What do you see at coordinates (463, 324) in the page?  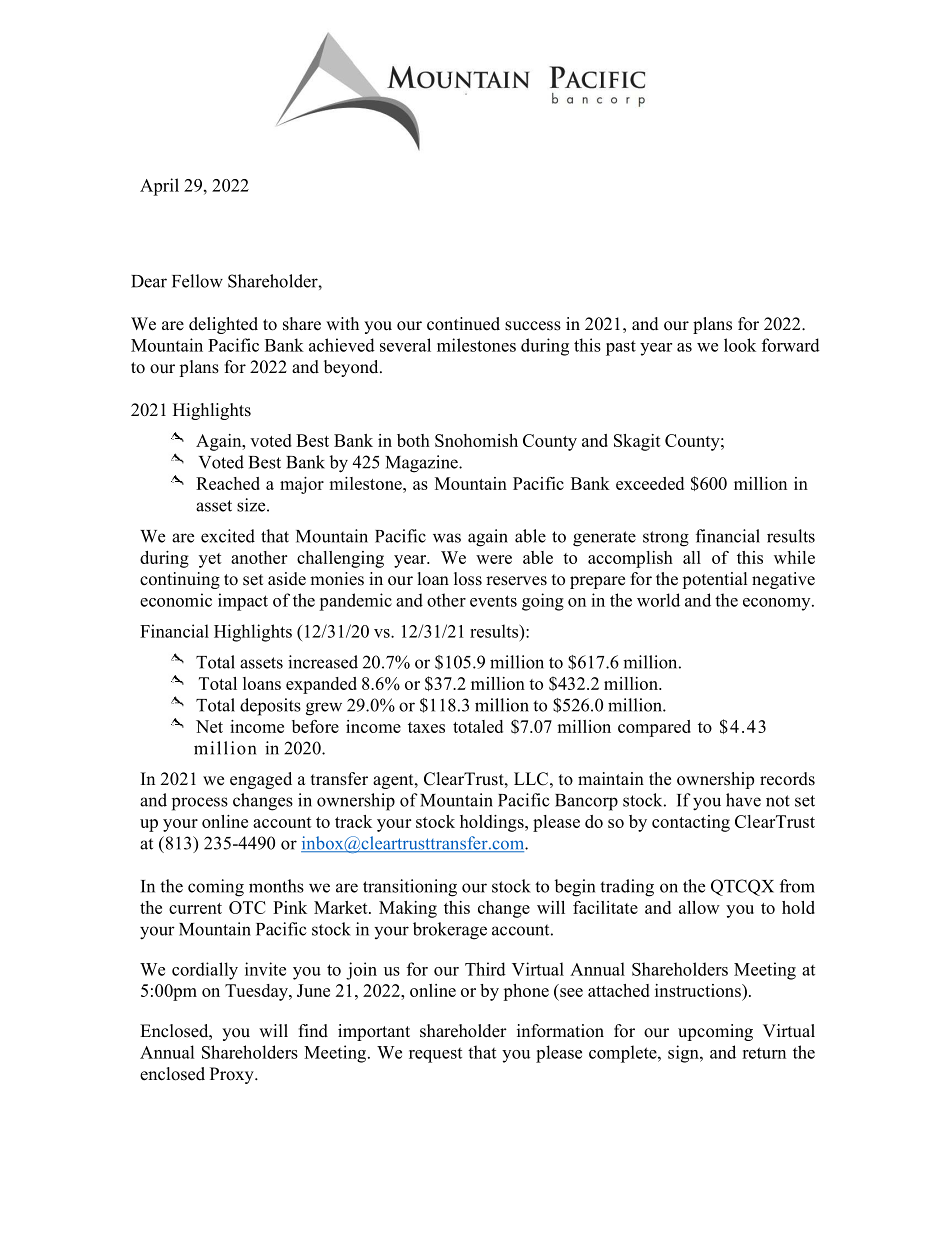 I see `continued` at bounding box center [463, 324].
